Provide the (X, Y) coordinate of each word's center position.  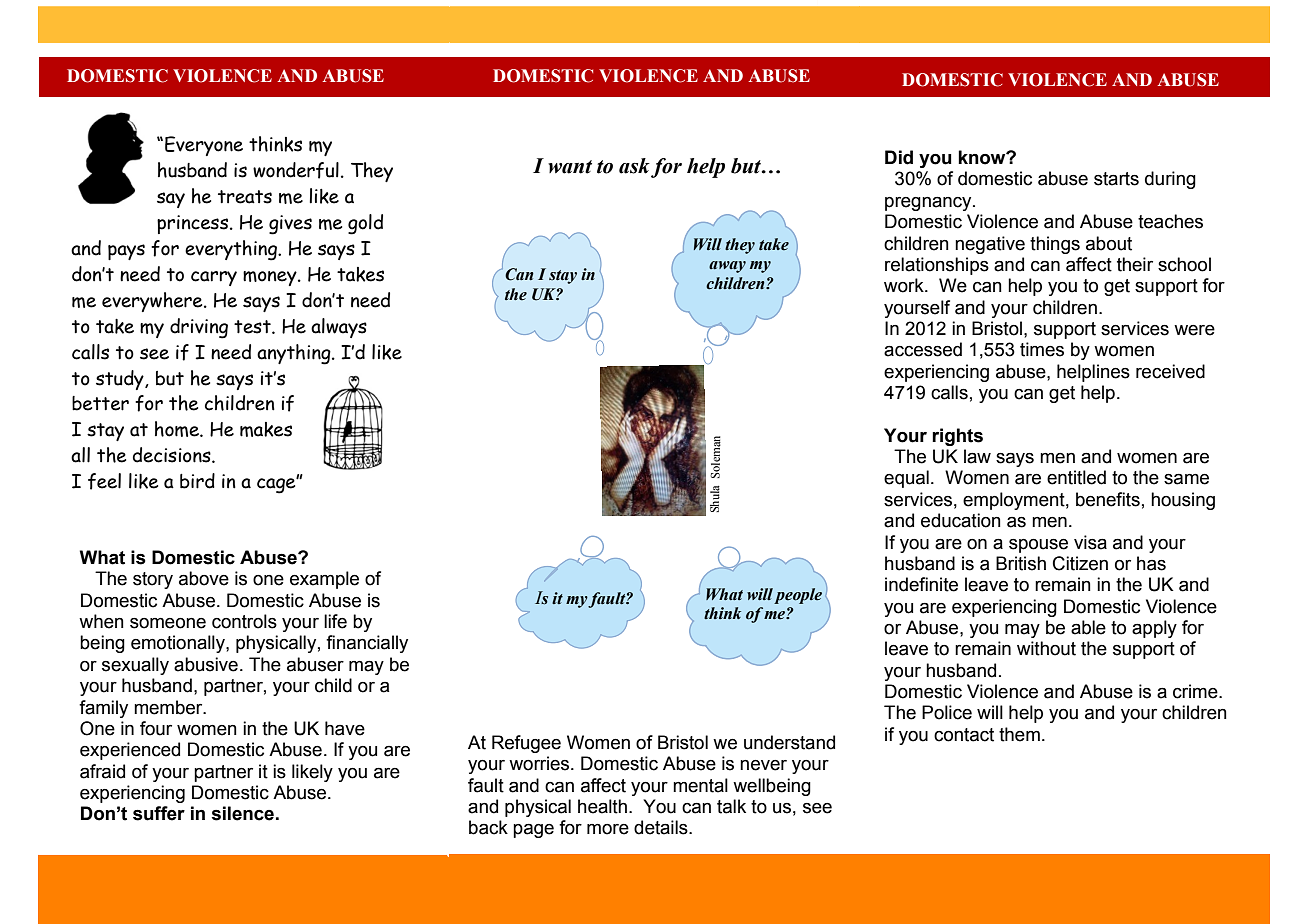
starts (1116, 179)
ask (634, 166)
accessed (923, 349)
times (1042, 349)
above (204, 578)
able (1088, 627)
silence (242, 813)
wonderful (296, 170)
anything (295, 354)
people (798, 596)
